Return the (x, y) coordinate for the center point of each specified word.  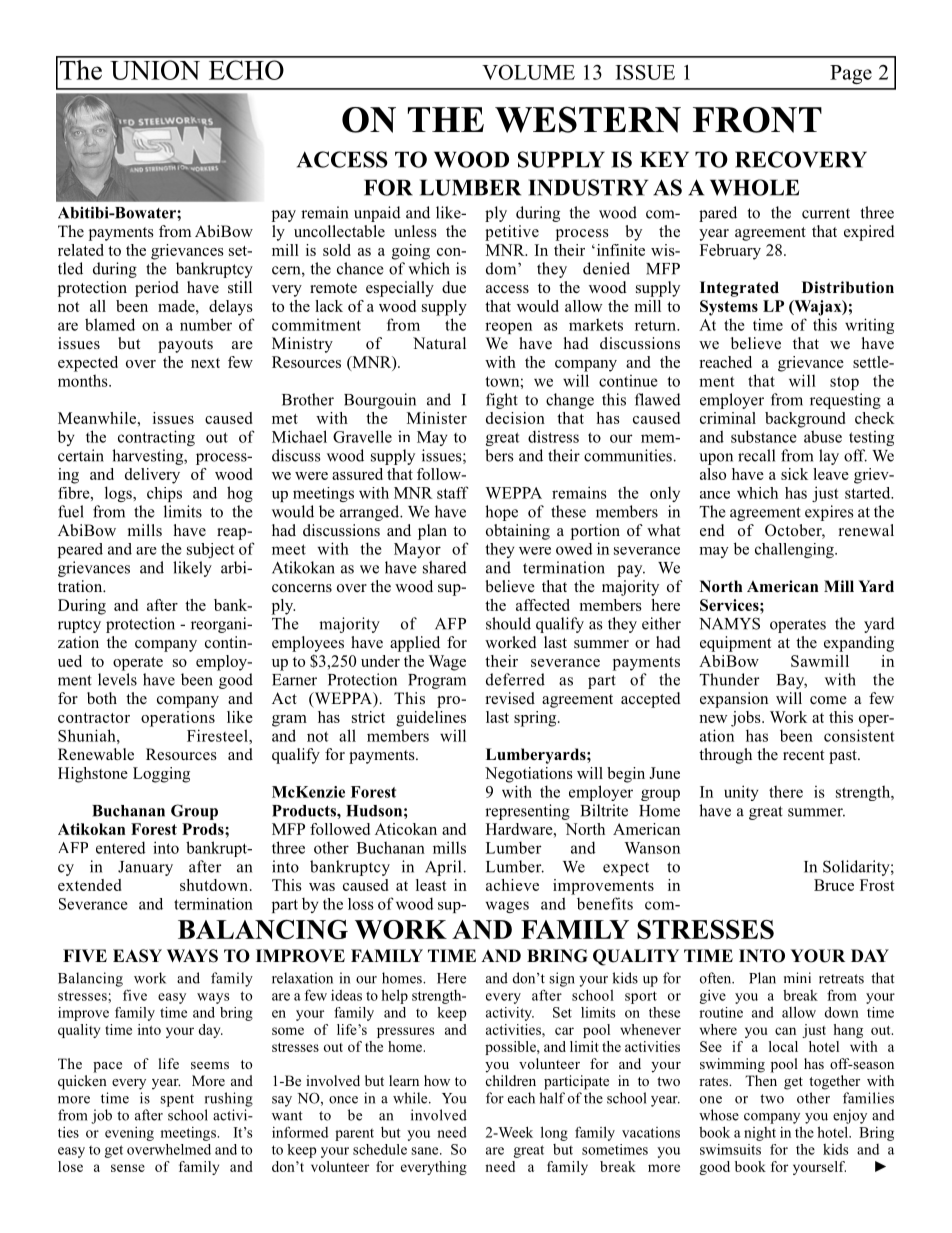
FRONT (757, 120)
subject (210, 550)
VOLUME (528, 72)
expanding (859, 644)
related (81, 250)
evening (129, 1134)
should (508, 623)
